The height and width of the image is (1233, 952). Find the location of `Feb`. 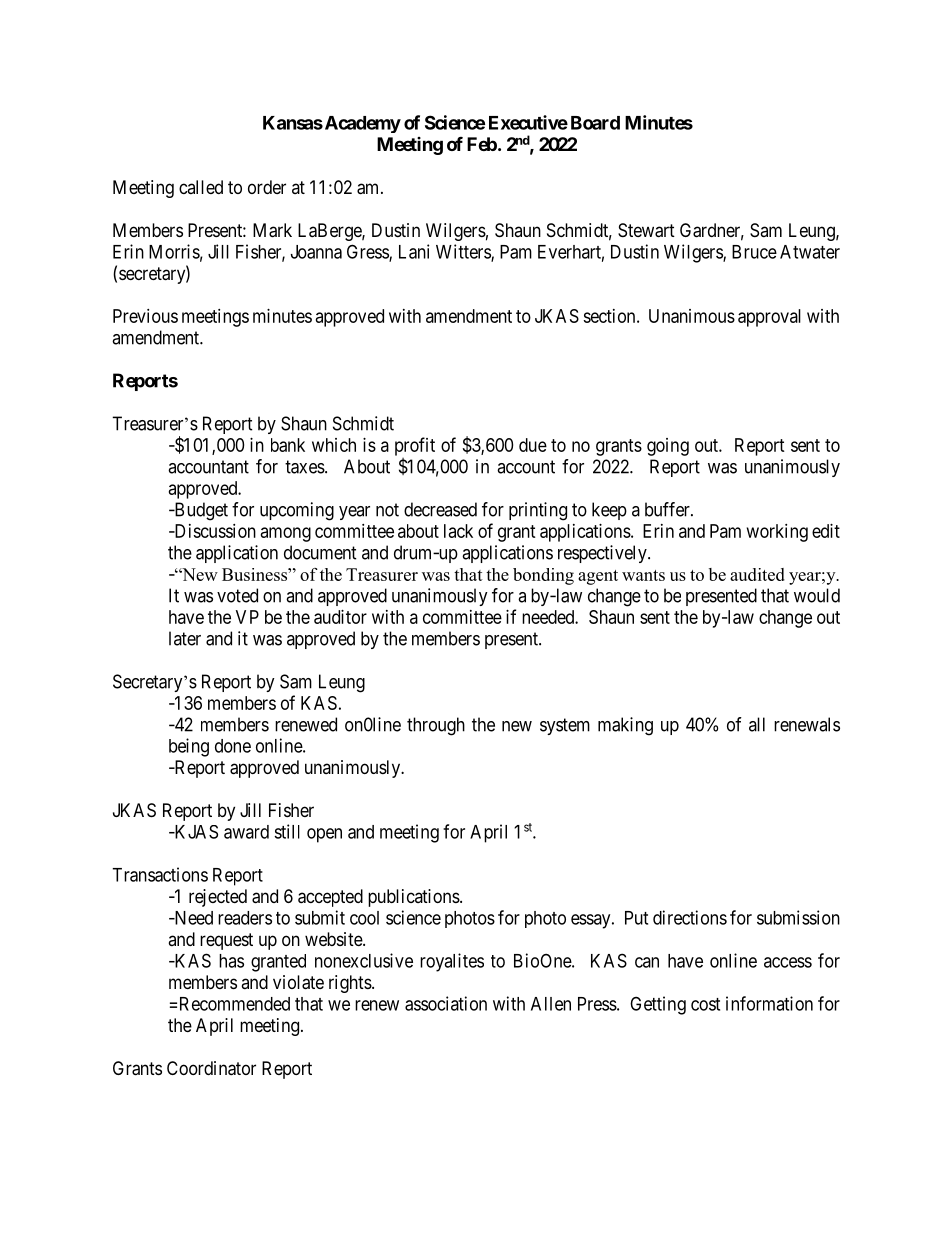

Feb is located at coordinates (482, 144).
